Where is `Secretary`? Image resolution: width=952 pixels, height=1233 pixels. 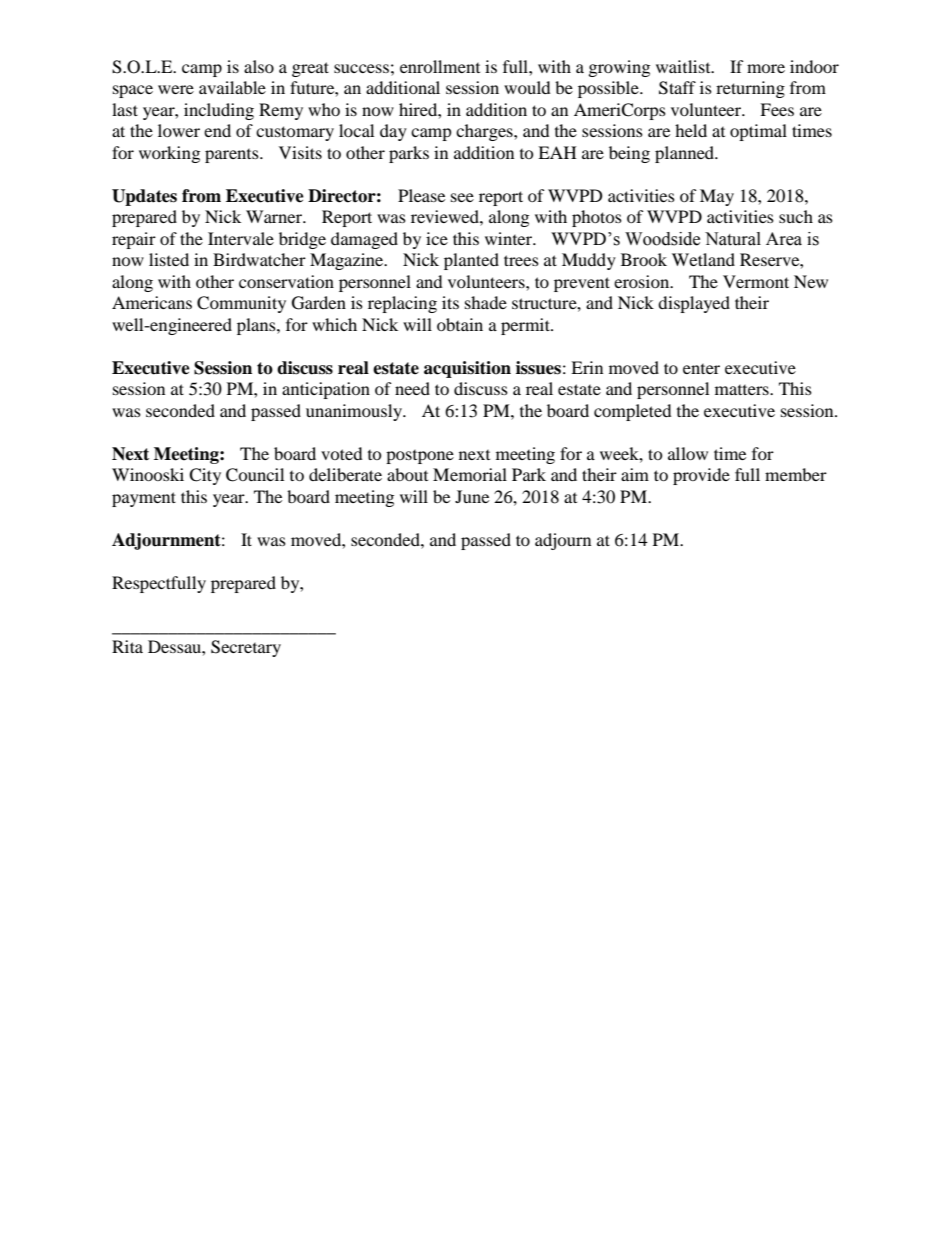
Secretary is located at coordinates (246, 648).
